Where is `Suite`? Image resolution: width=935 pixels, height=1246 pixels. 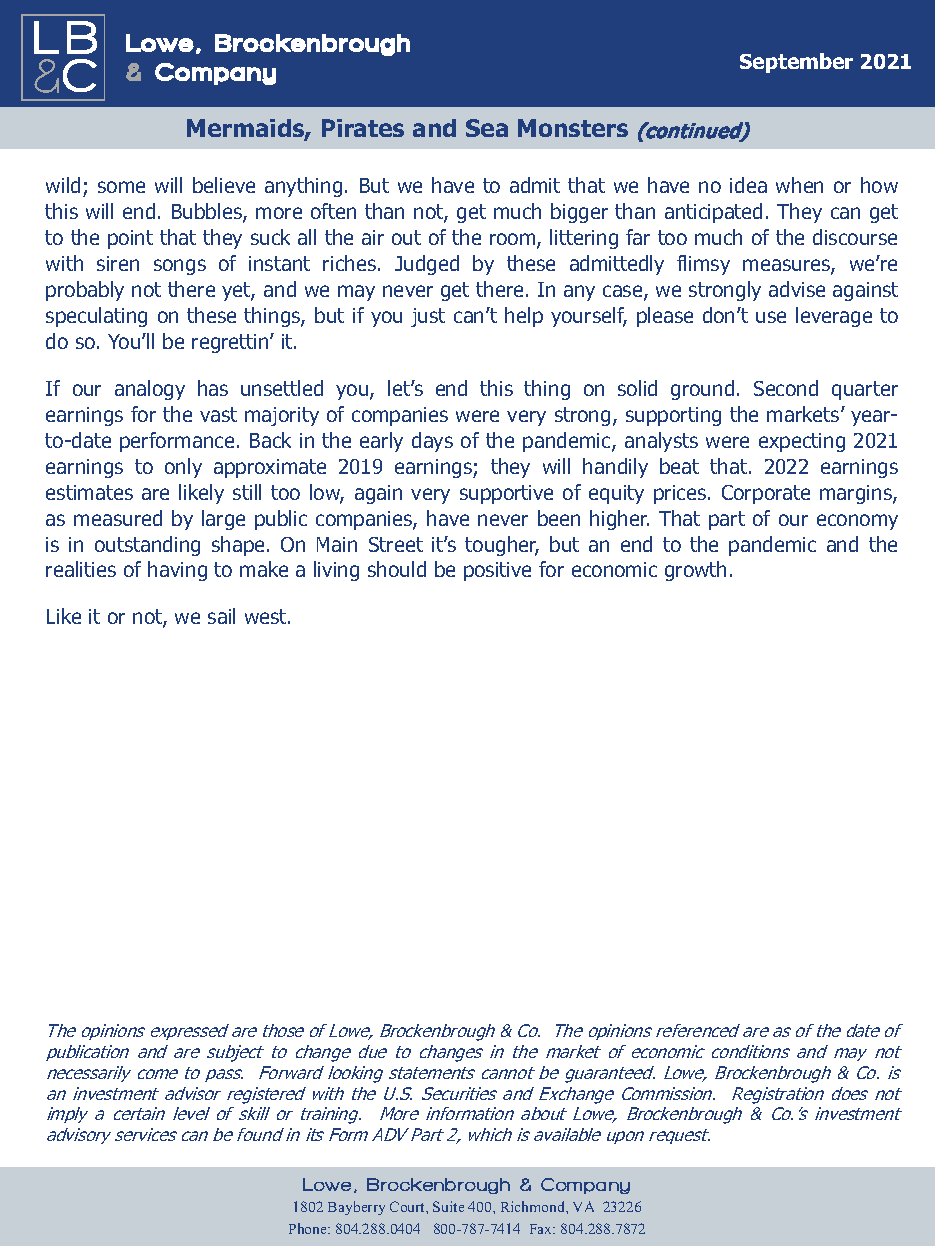 Suite is located at coordinates (448, 1206).
